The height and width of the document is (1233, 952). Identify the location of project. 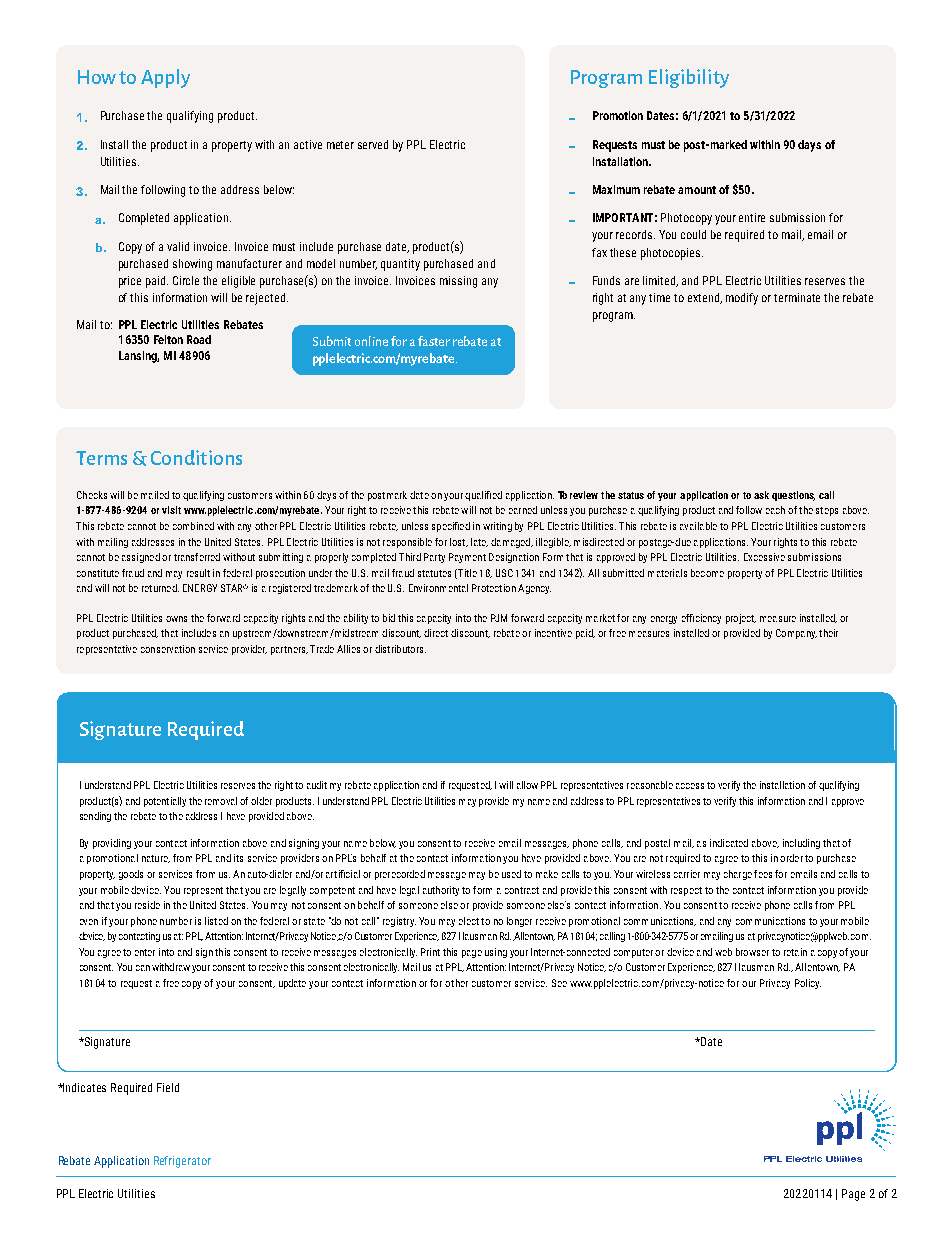
(741, 619).
